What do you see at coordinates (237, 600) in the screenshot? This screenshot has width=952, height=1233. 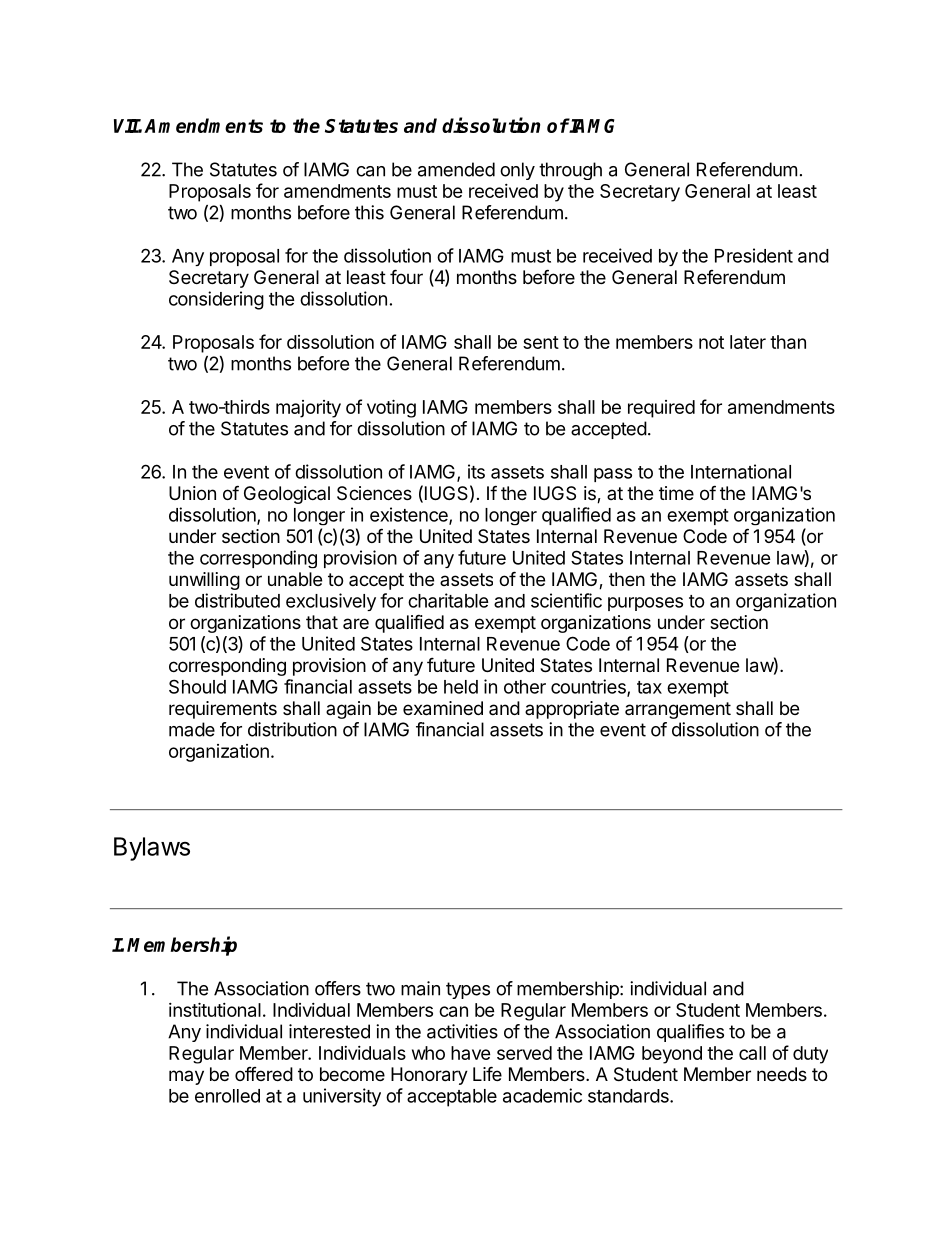 I see `distributed` at bounding box center [237, 600].
